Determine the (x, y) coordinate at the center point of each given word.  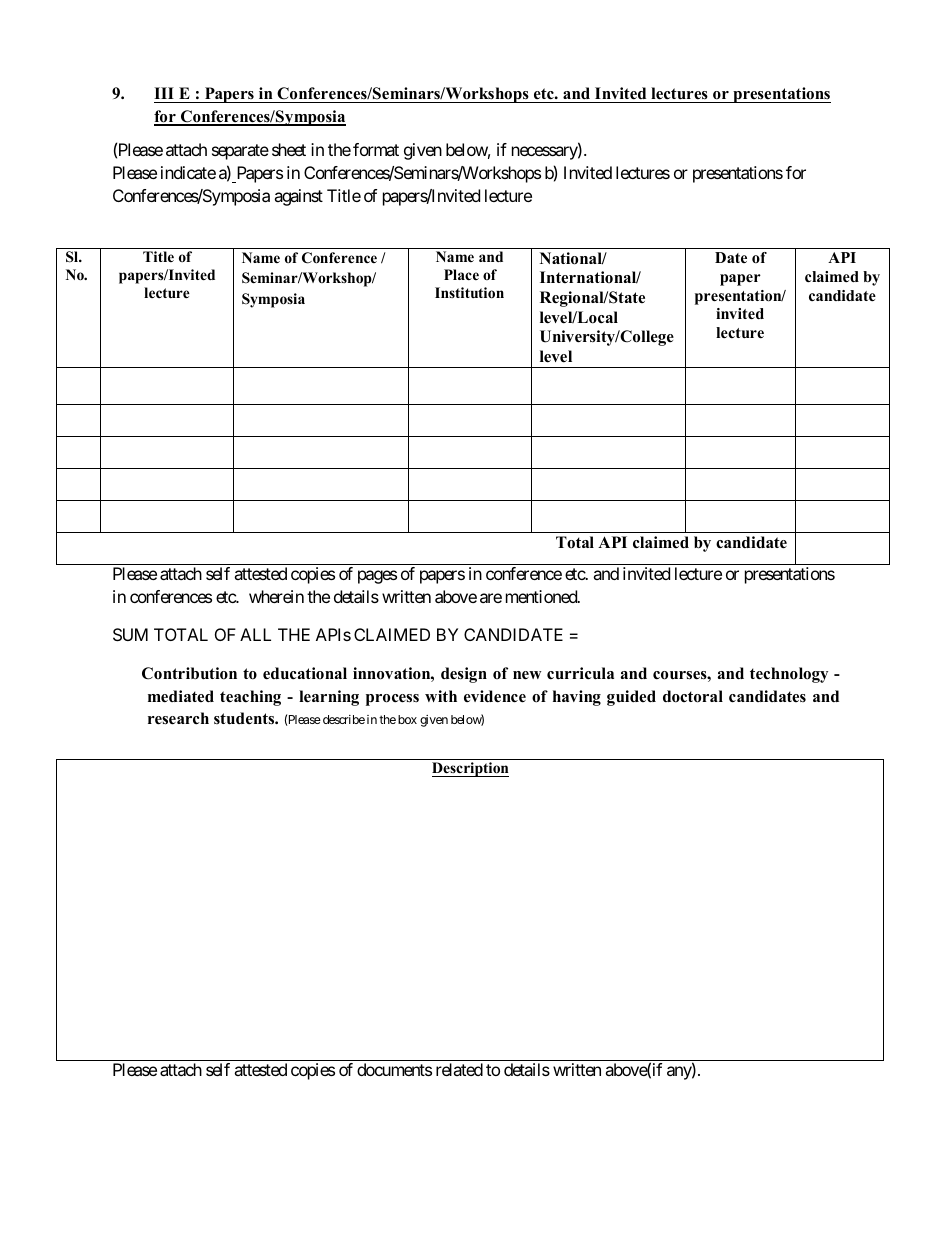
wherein (276, 596)
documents (394, 1069)
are (491, 598)
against (298, 197)
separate (240, 152)
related (459, 1069)
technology (789, 675)
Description (470, 769)
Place (461, 274)
